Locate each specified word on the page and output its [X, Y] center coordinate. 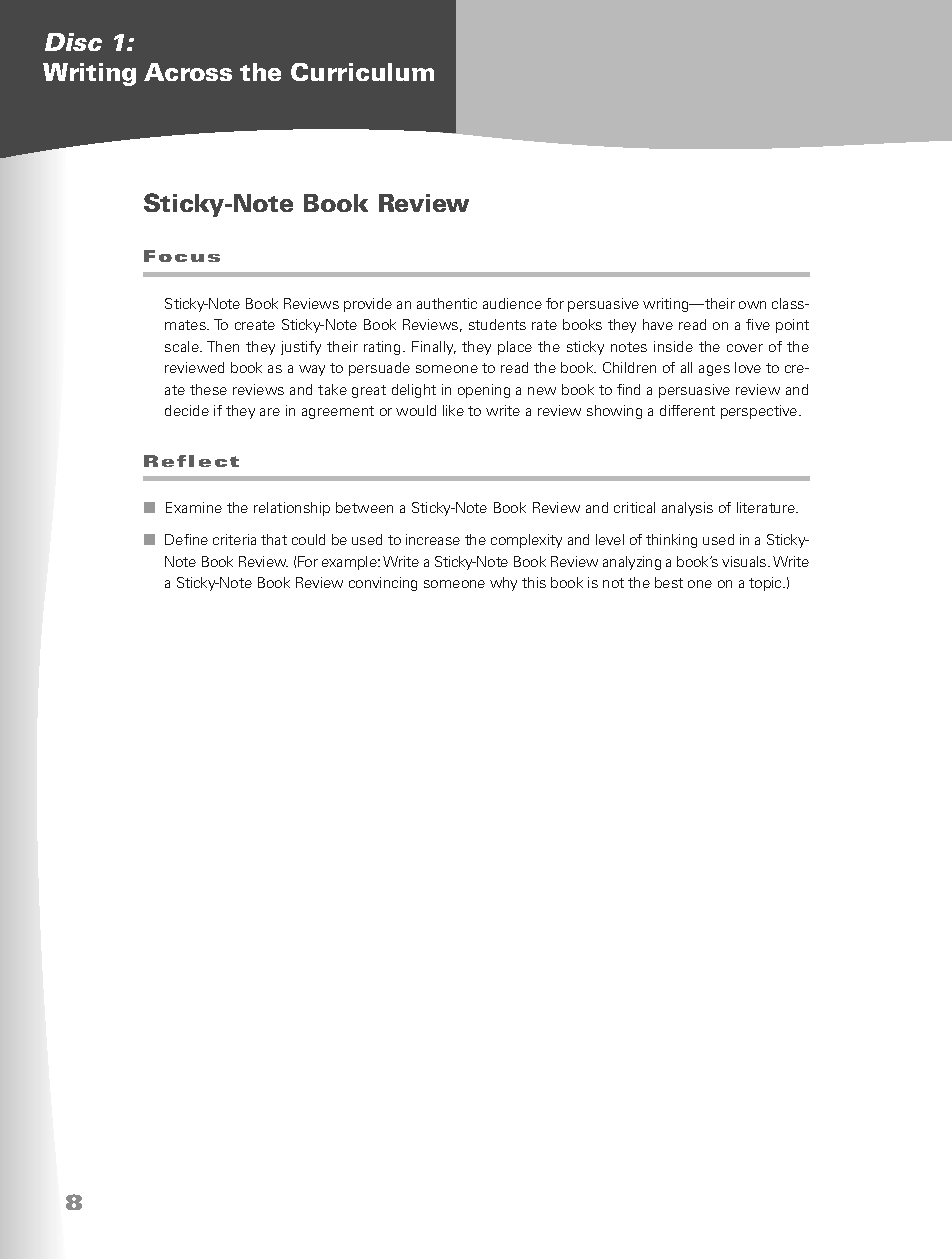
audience [512, 303]
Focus [182, 256]
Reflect [191, 461]
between [364, 507]
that [274, 539]
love [748, 367]
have [658, 324]
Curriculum [362, 72]
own [752, 305]
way [312, 370]
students [497, 324]
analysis [687, 509]
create [255, 325]
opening [484, 391]
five [758, 324]
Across [188, 72]
